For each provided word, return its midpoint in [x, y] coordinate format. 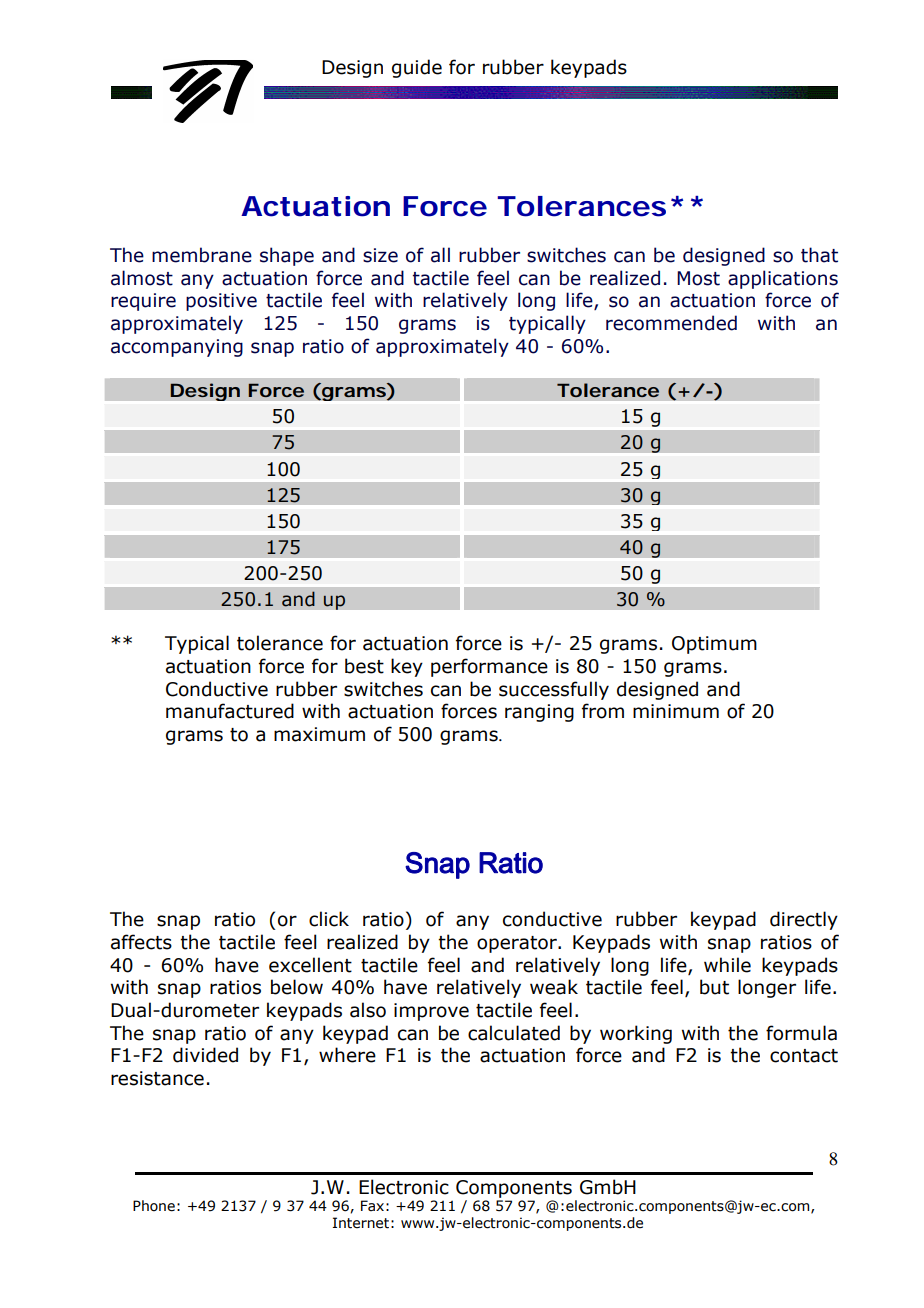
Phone [154, 1206]
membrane [202, 255]
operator [518, 944]
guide [417, 68]
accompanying [177, 348]
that [819, 255]
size [380, 255]
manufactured [230, 711]
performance [489, 667]
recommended [671, 323]
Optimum [714, 645]
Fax [372, 1205]
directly [804, 920]
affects [141, 942]
